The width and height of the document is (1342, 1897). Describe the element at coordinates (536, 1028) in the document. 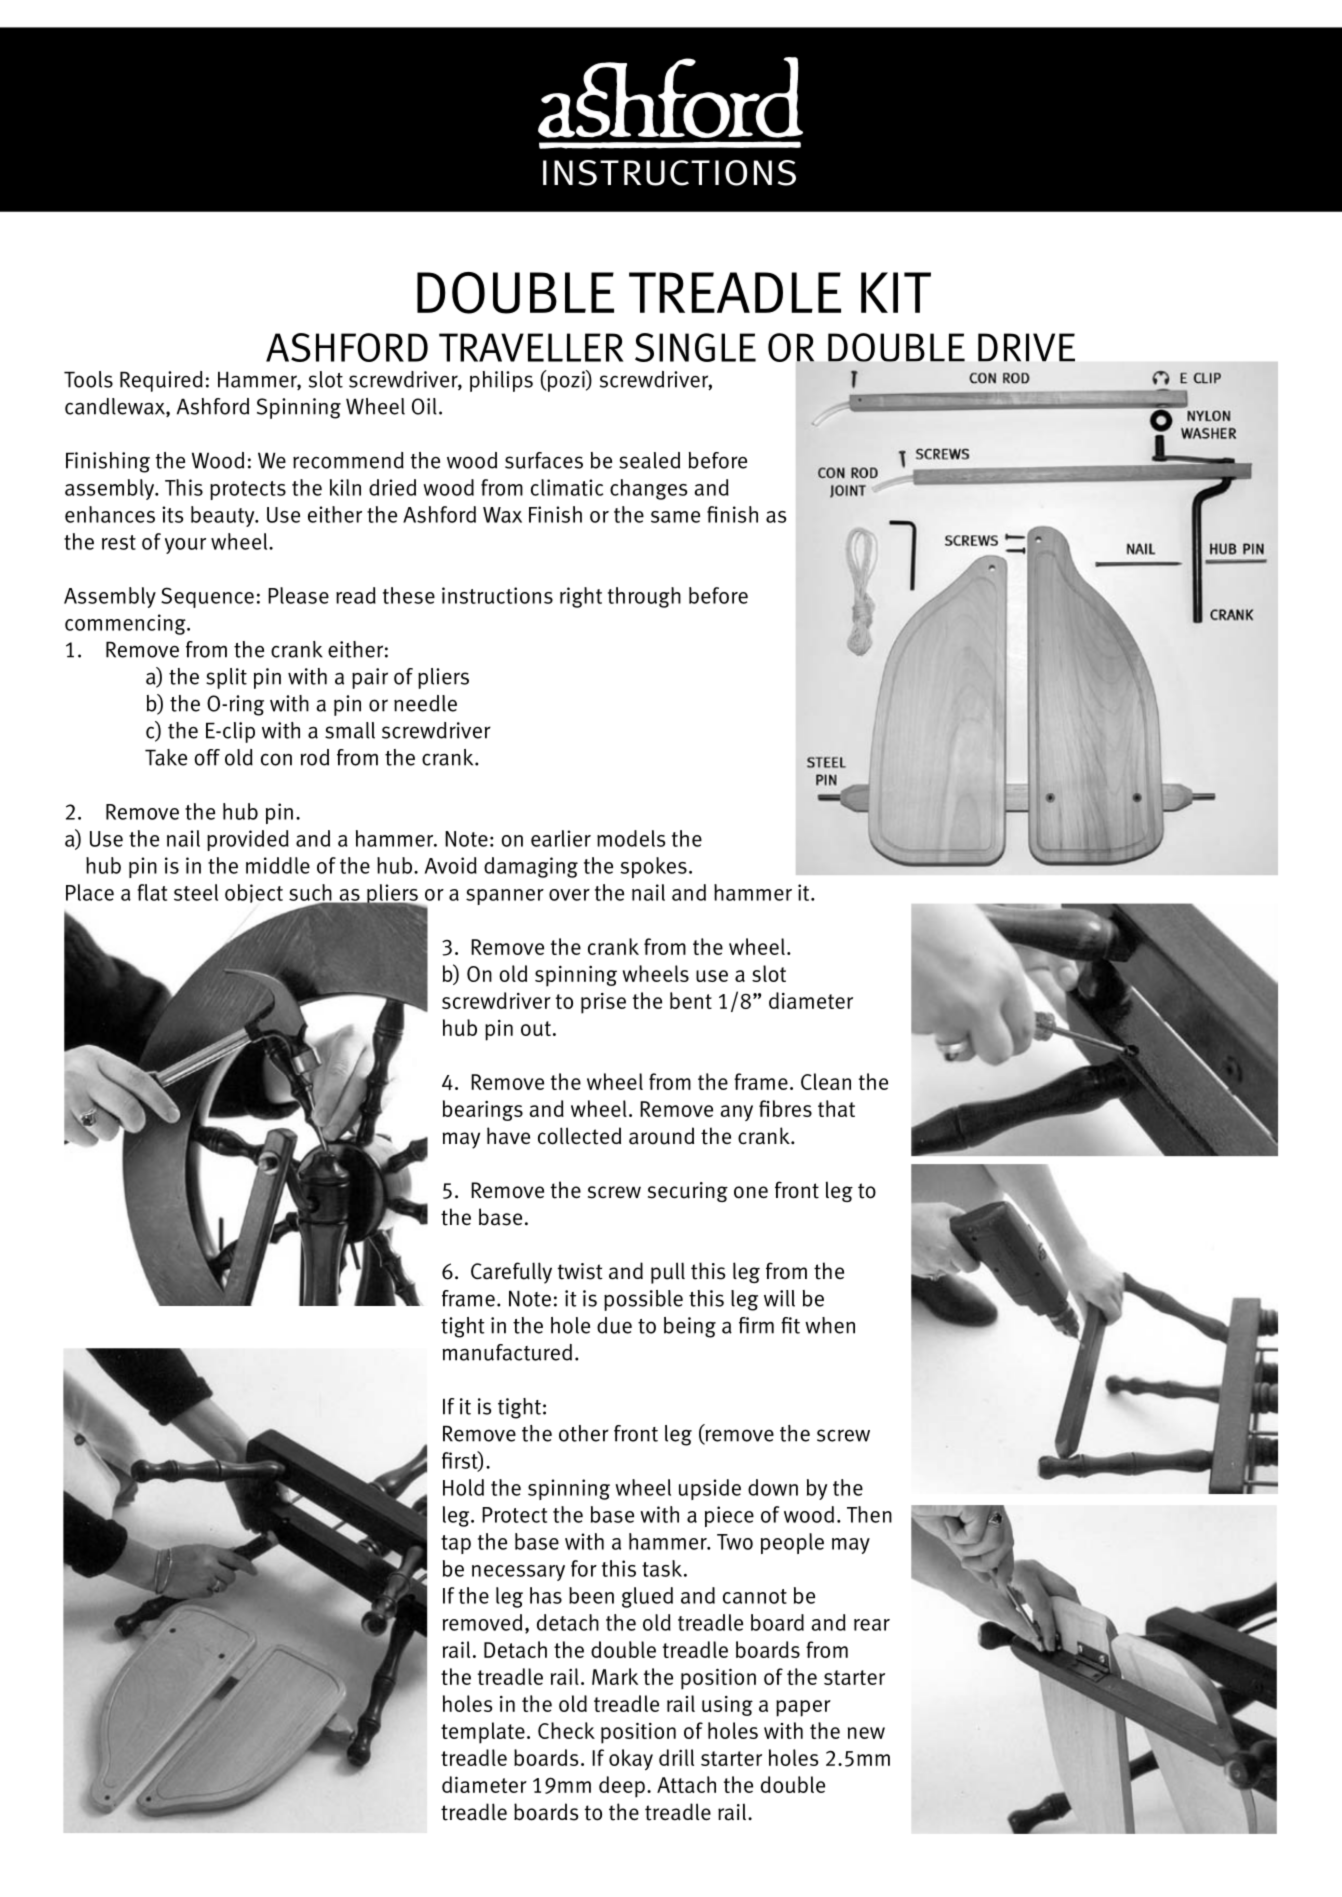

I see `out` at that location.
